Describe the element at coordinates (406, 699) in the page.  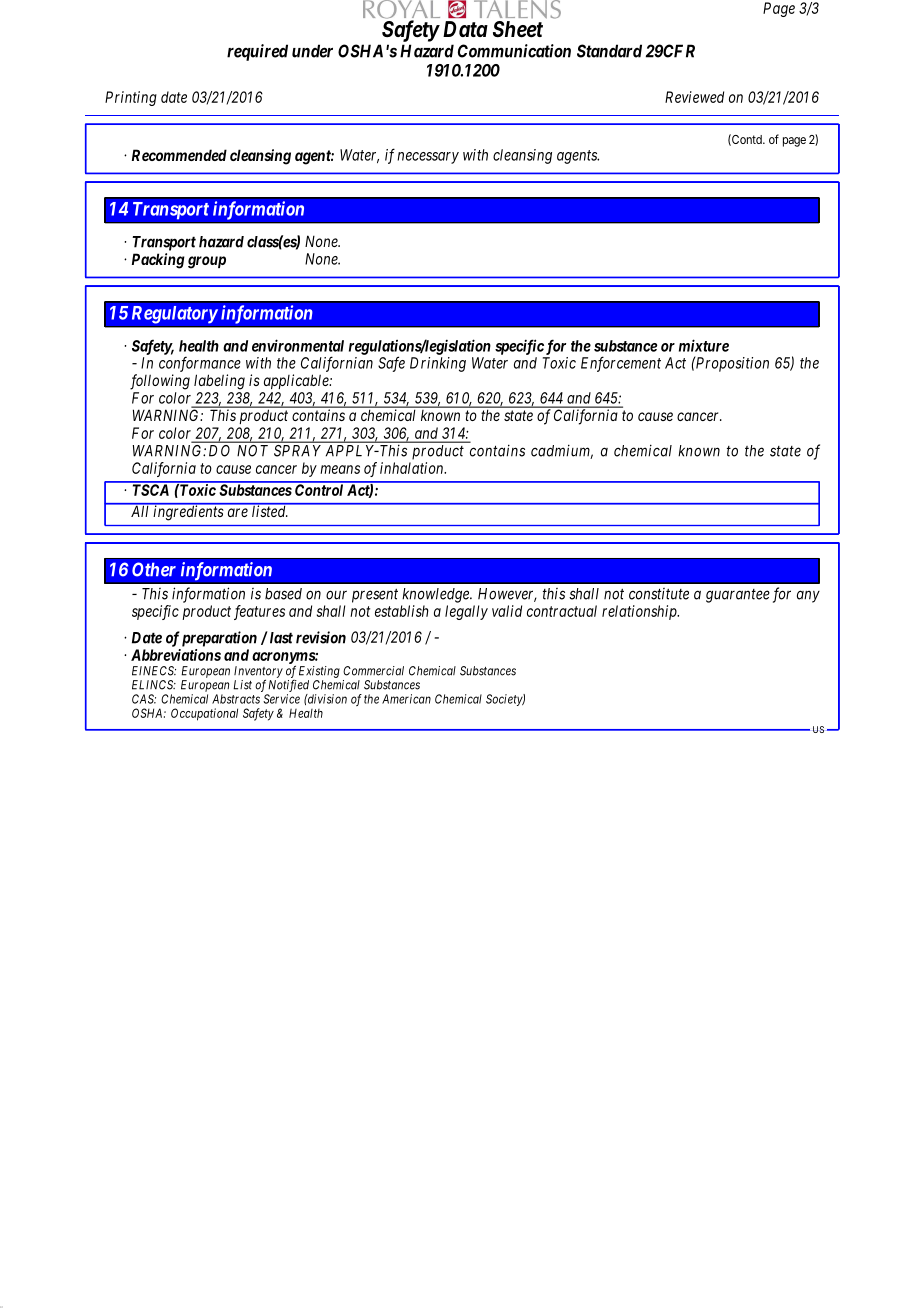
I see `American` at that location.
